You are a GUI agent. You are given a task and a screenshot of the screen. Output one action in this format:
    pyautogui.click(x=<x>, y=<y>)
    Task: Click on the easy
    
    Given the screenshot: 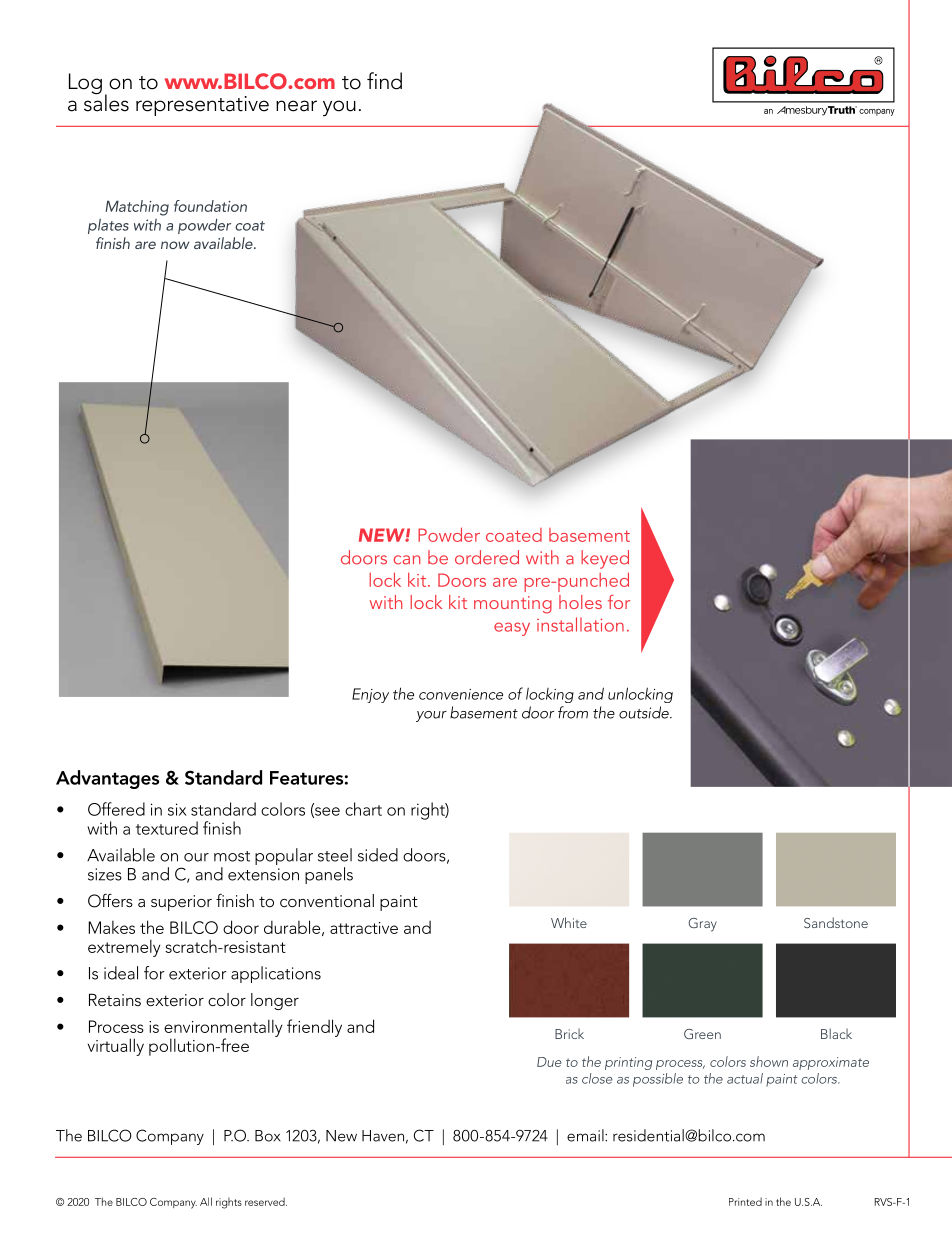 What is the action you would take?
    pyautogui.click(x=512, y=629)
